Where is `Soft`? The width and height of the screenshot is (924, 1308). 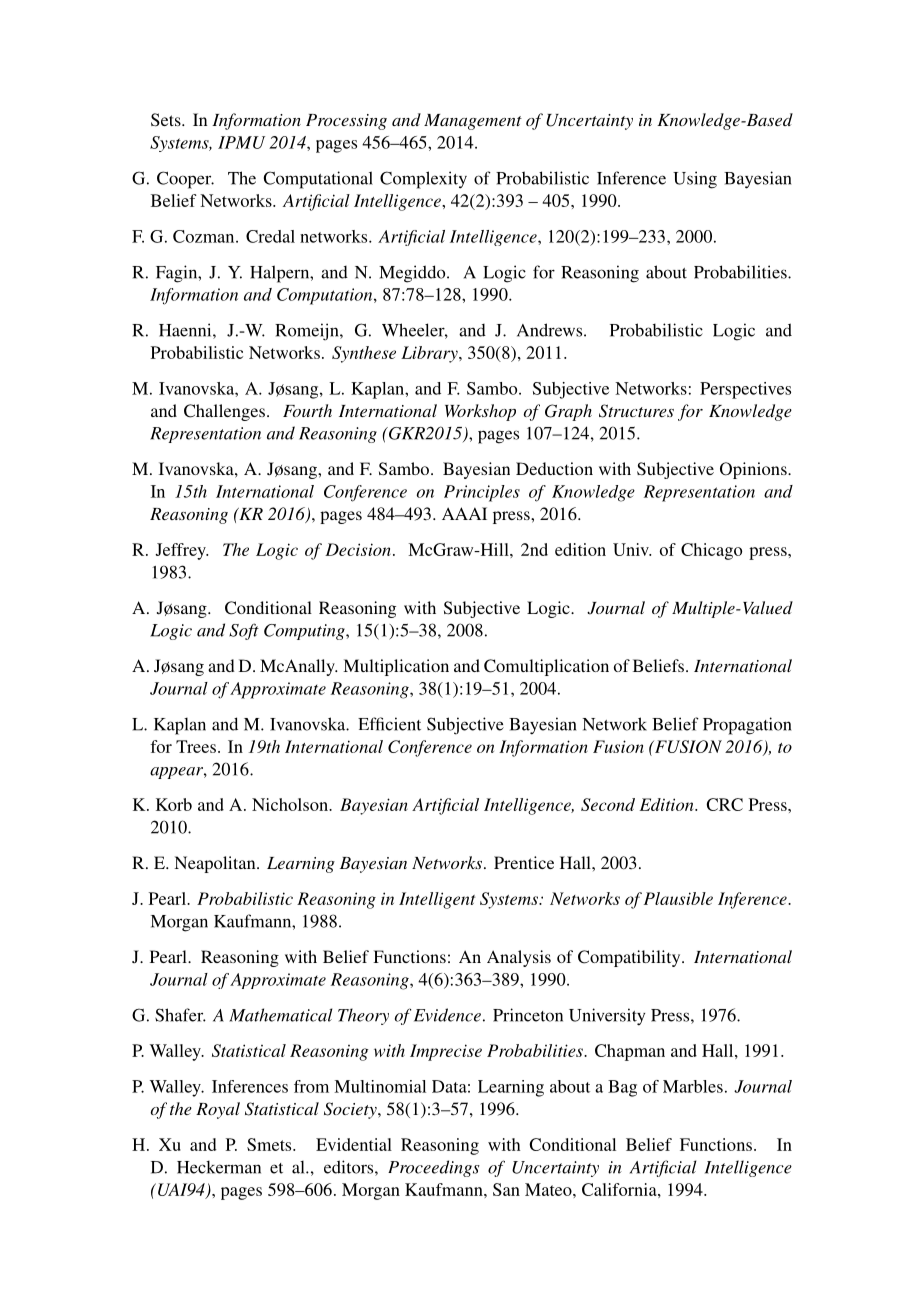 Soft is located at coordinates (244, 631).
